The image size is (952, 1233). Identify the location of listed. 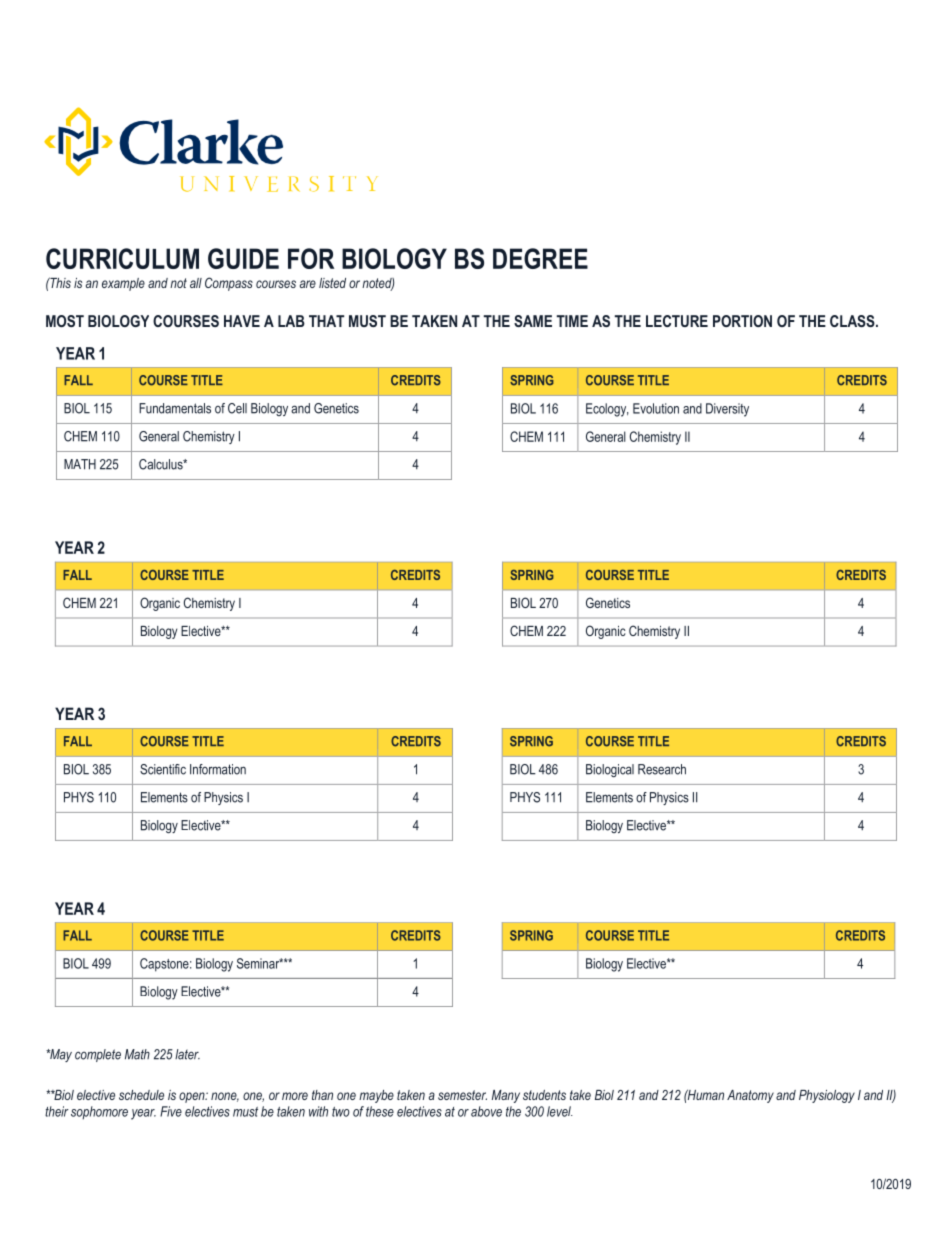
(332, 283).
